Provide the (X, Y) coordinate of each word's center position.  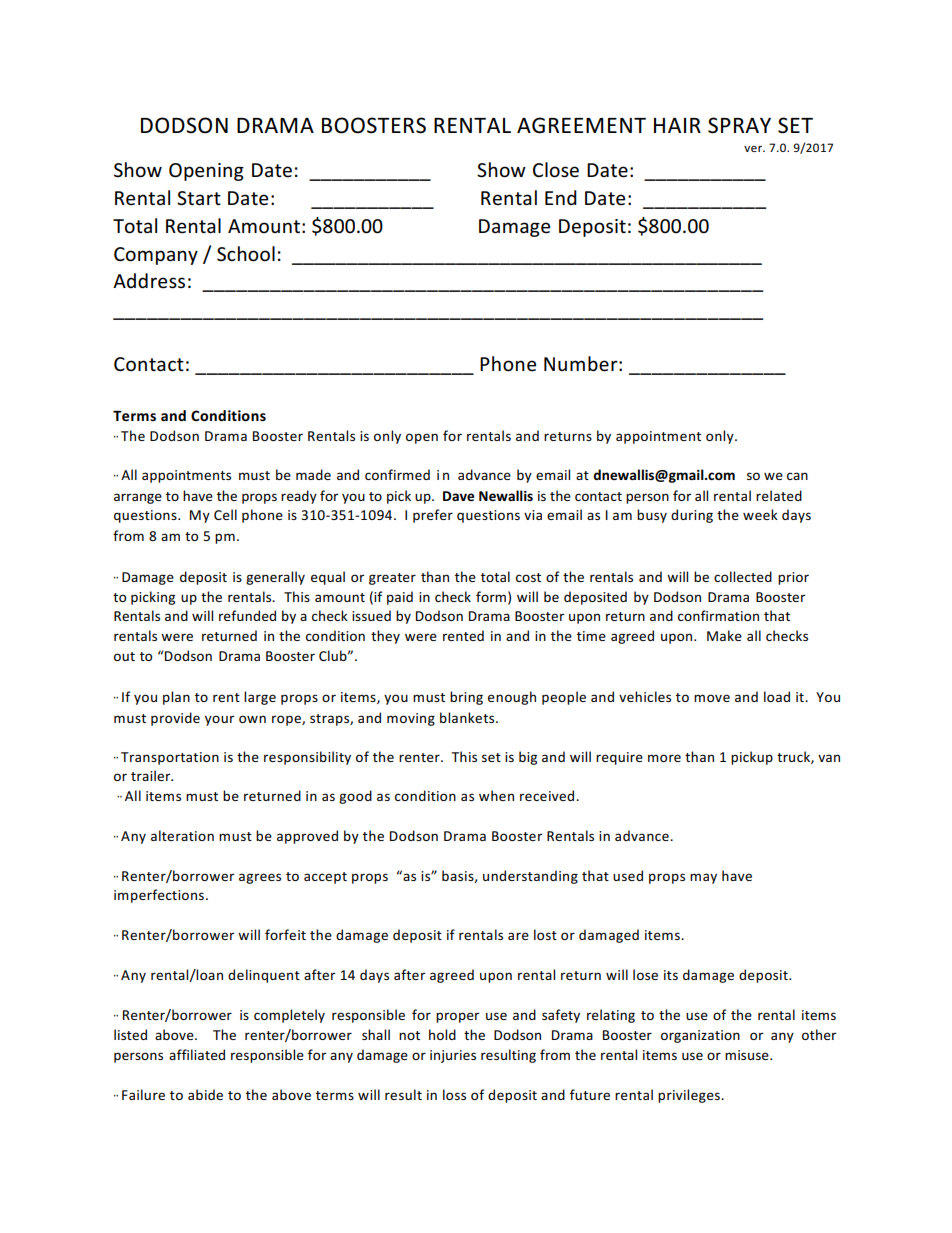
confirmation (718, 615)
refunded (247, 615)
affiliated (197, 1054)
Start (199, 198)
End (561, 197)
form (491, 596)
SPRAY (739, 125)
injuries (453, 1056)
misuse (748, 1055)
